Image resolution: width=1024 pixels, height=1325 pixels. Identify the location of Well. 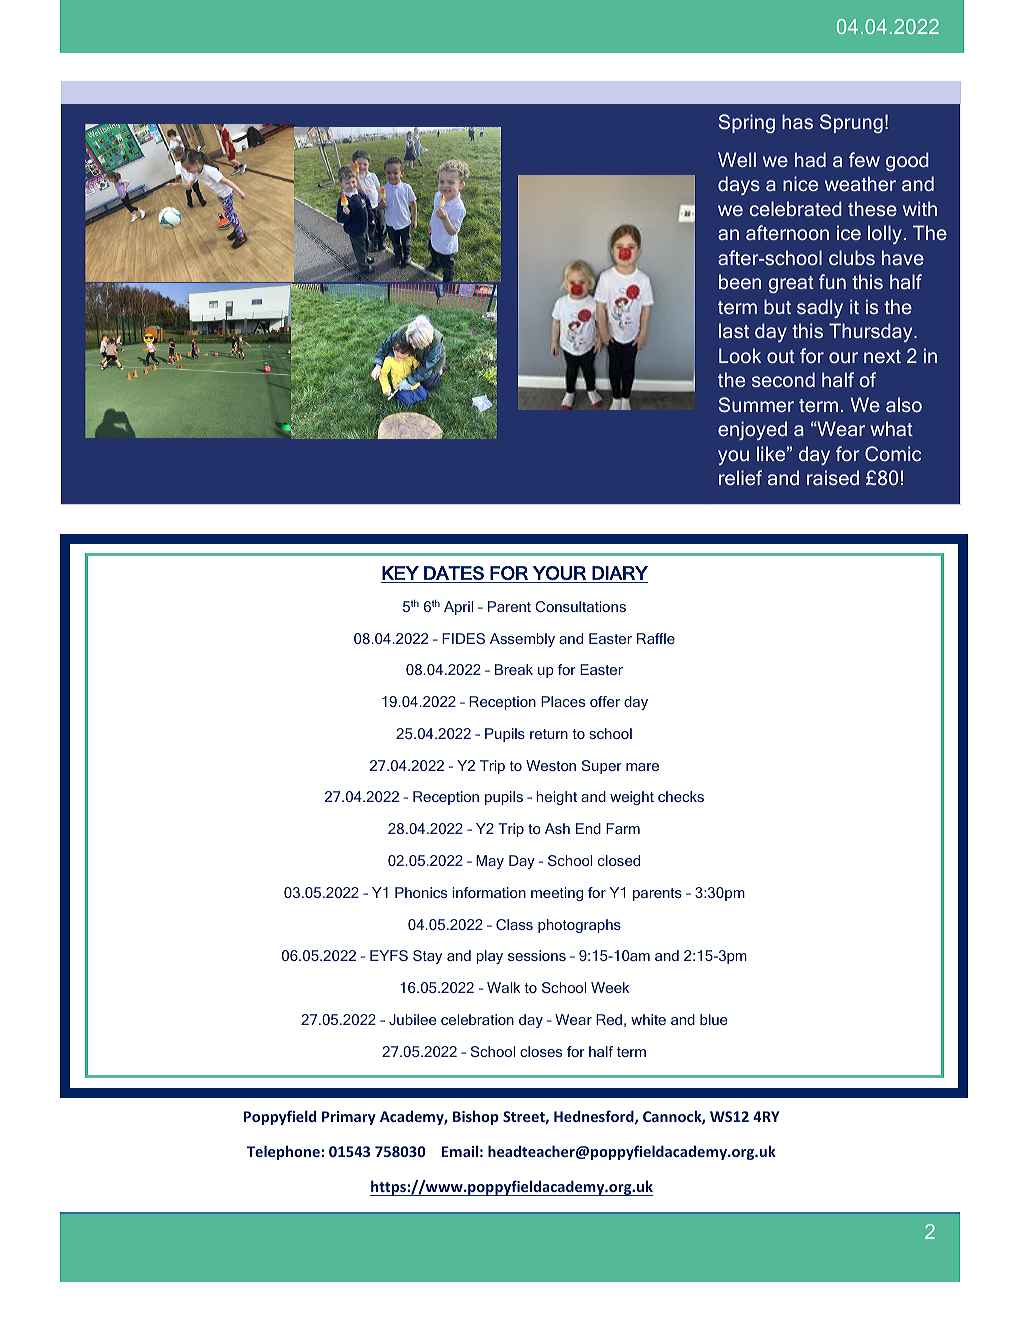
(737, 159).
